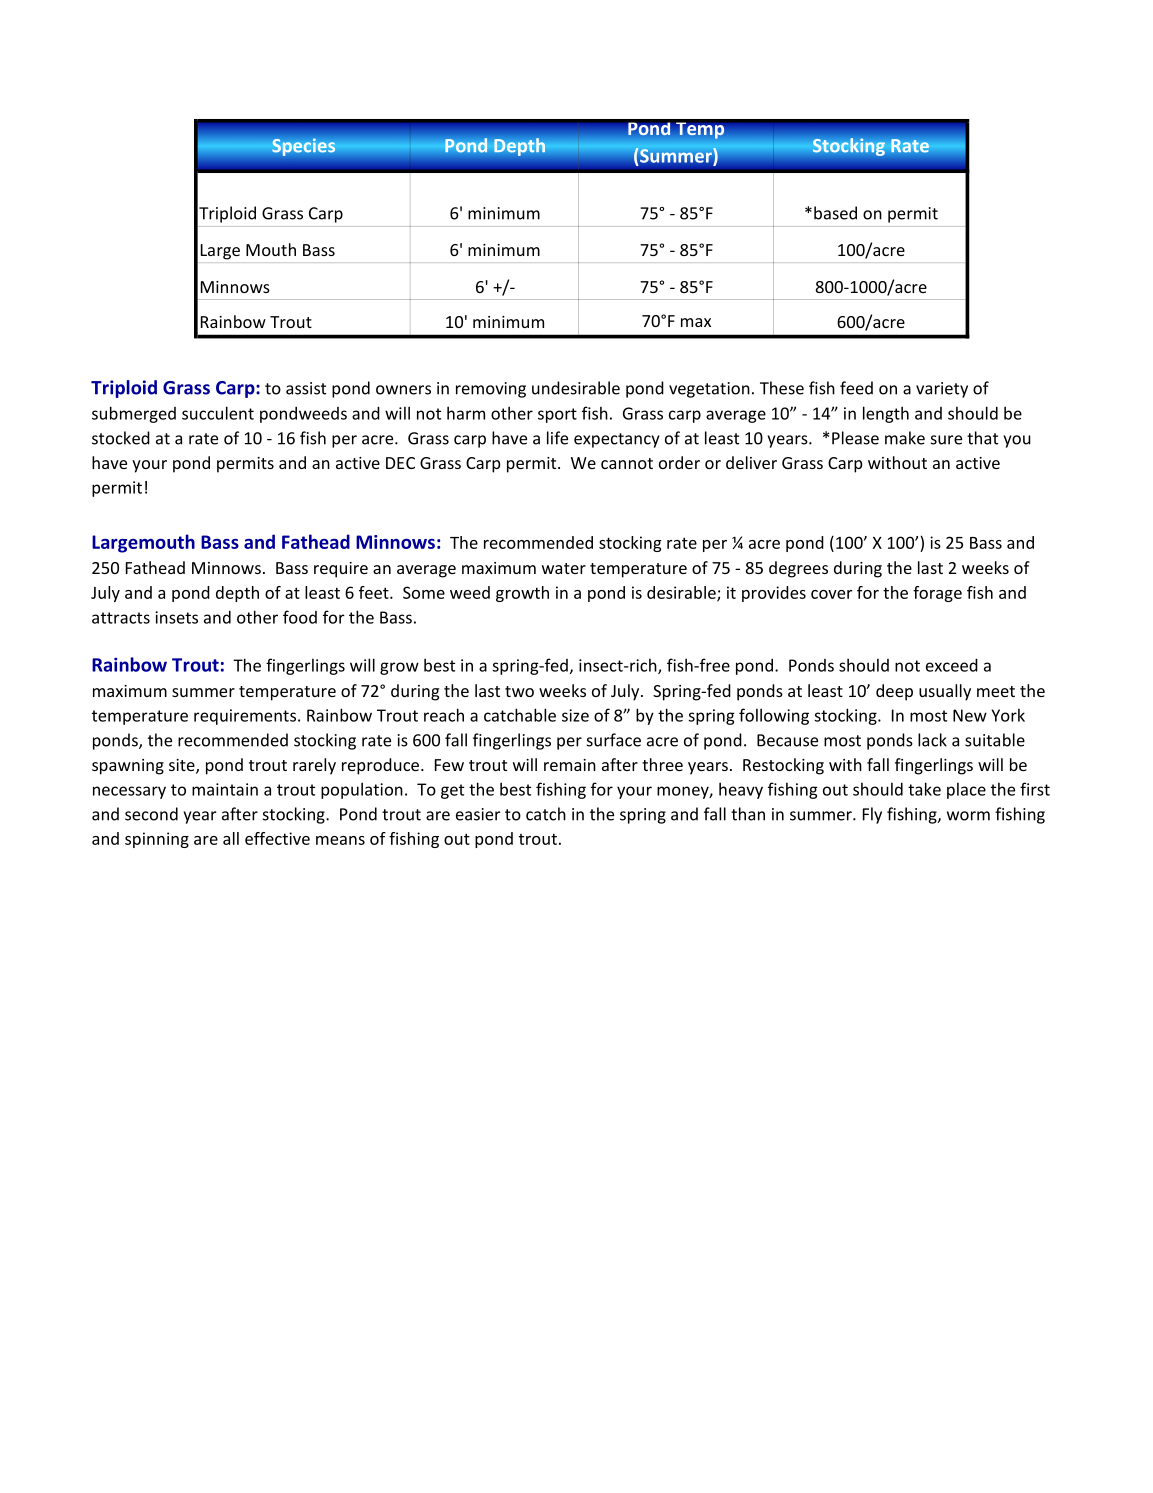  What do you see at coordinates (968, 816) in the page?
I see `worm` at bounding box center [968, 816].
